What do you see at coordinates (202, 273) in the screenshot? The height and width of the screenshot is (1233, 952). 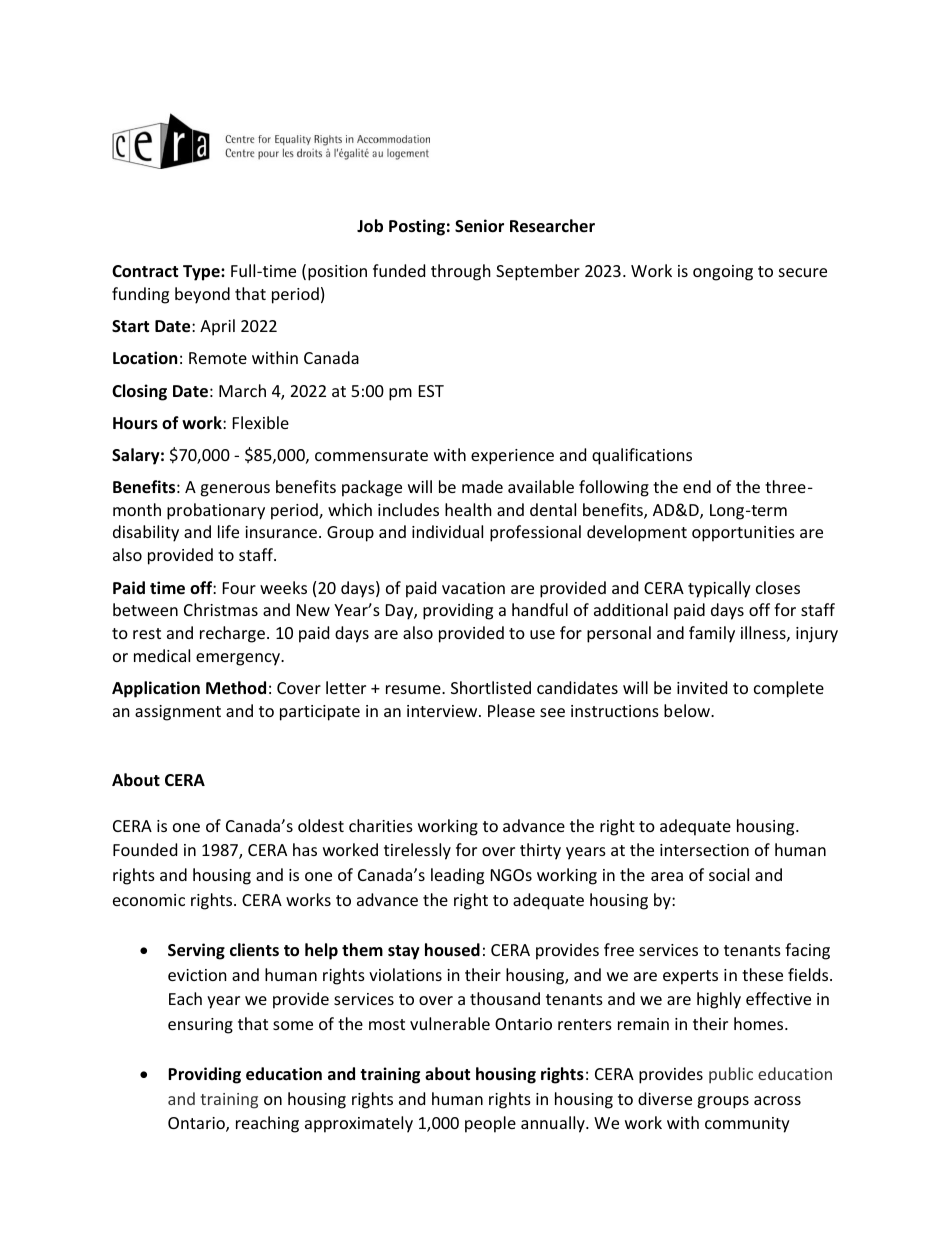 I see `Type` at bounding box center [202, 273].
